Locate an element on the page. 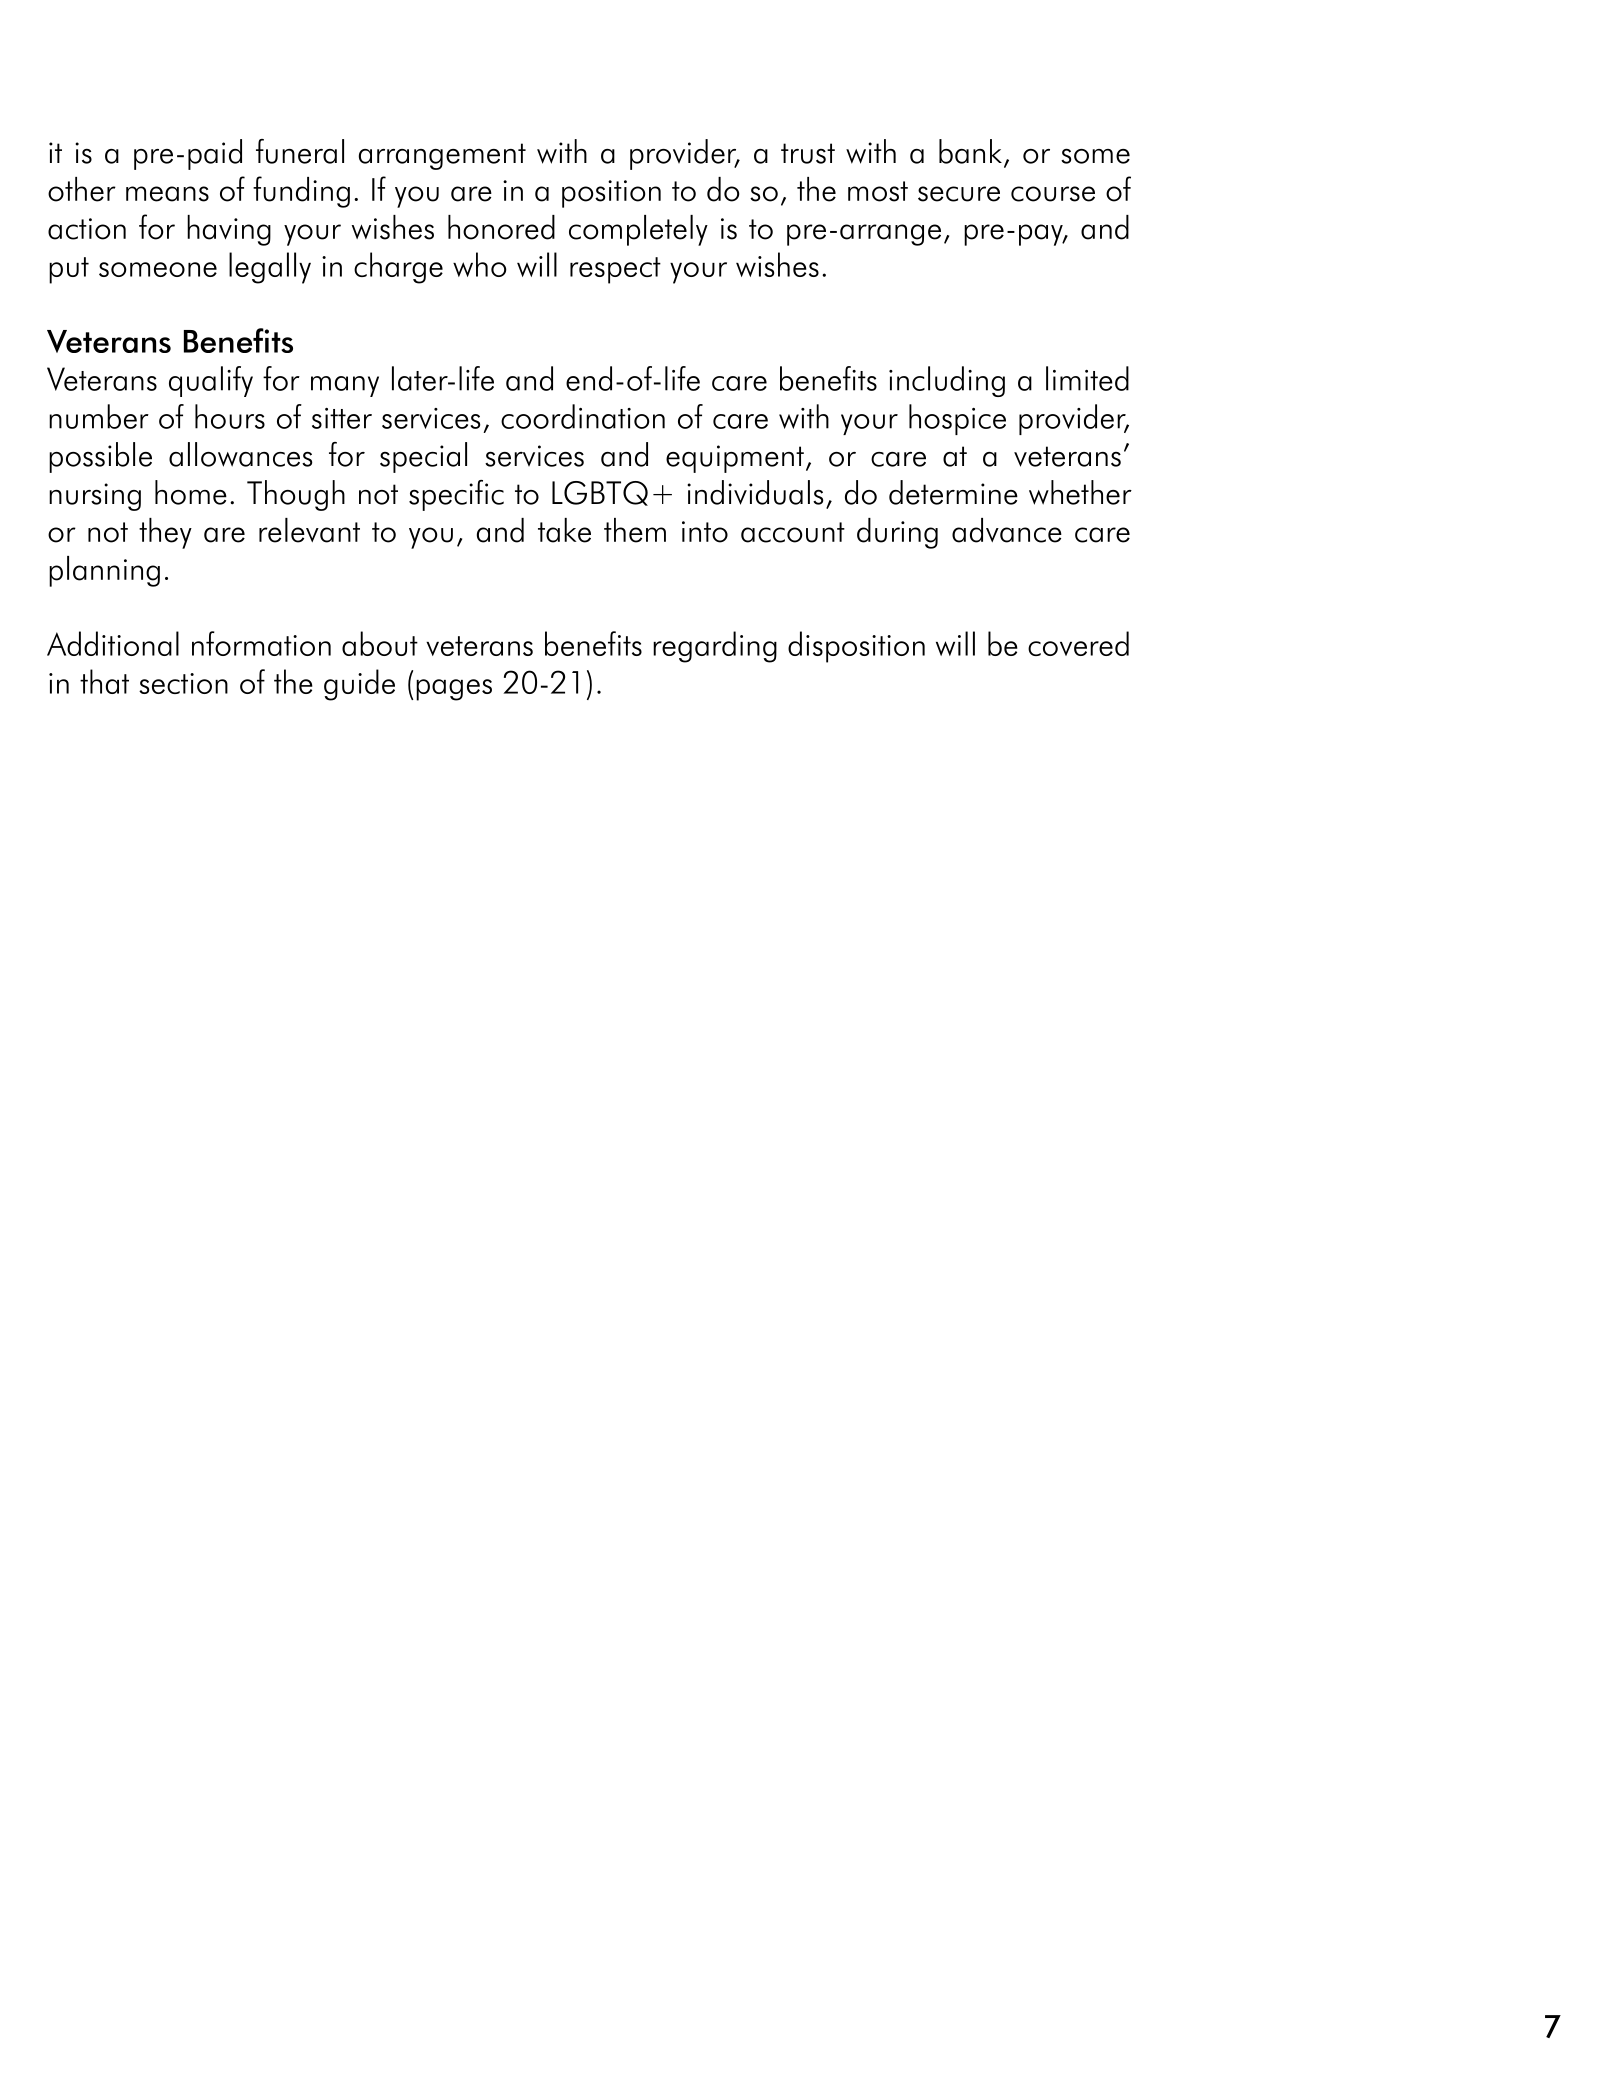  bank is located at coordinates (970, 151).
